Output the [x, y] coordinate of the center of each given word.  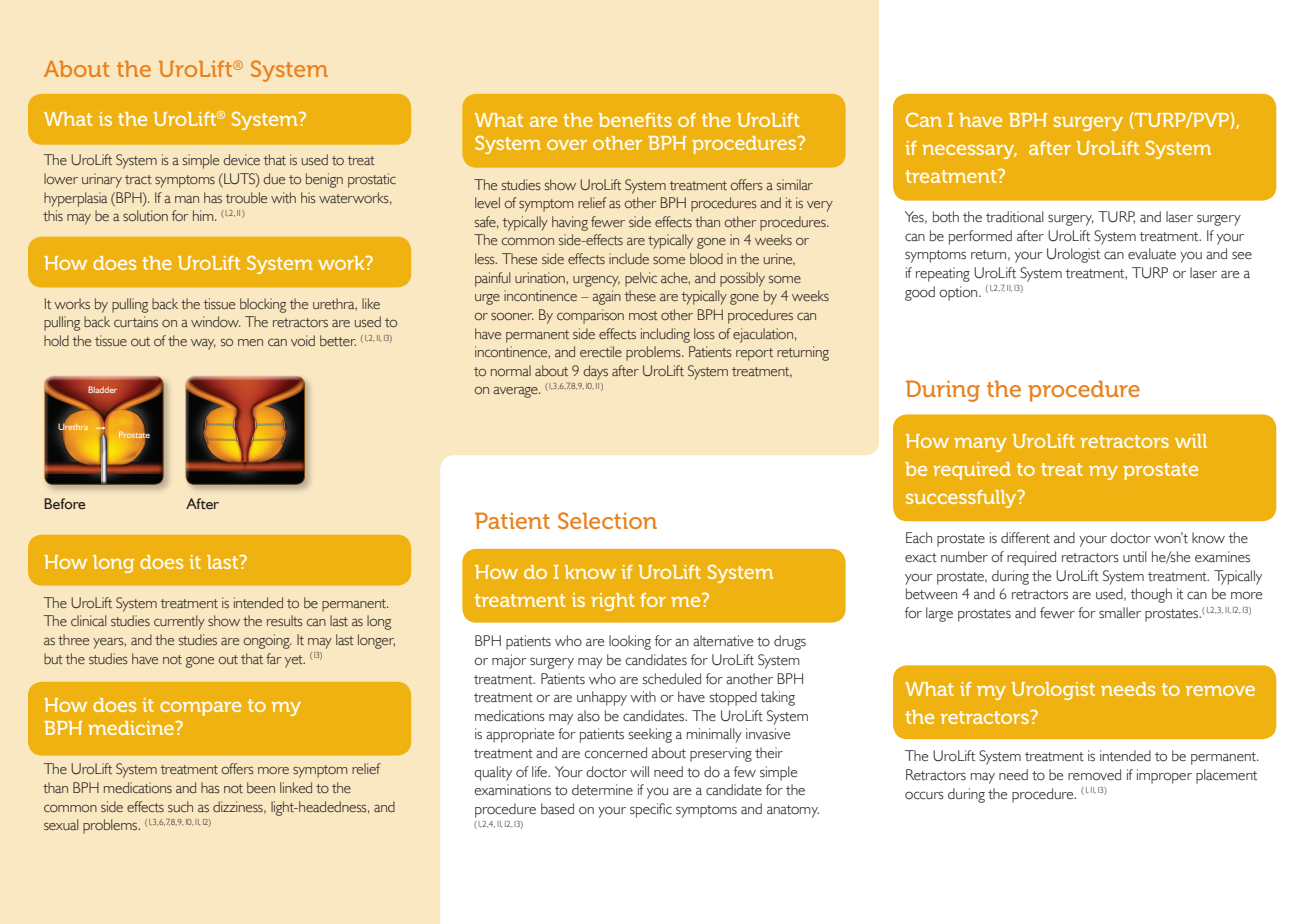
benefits [635, 120]
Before [64, 503]
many [980, 444]
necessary [969, 151]
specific [651, 810]
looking [630, 642]
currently [179, 622]
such [180, 806]
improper [1164, 776]
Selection [607, 520]
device [241, 159]
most [643, 315]
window [215, 321]
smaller [1120, 613]
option [959, 293]
